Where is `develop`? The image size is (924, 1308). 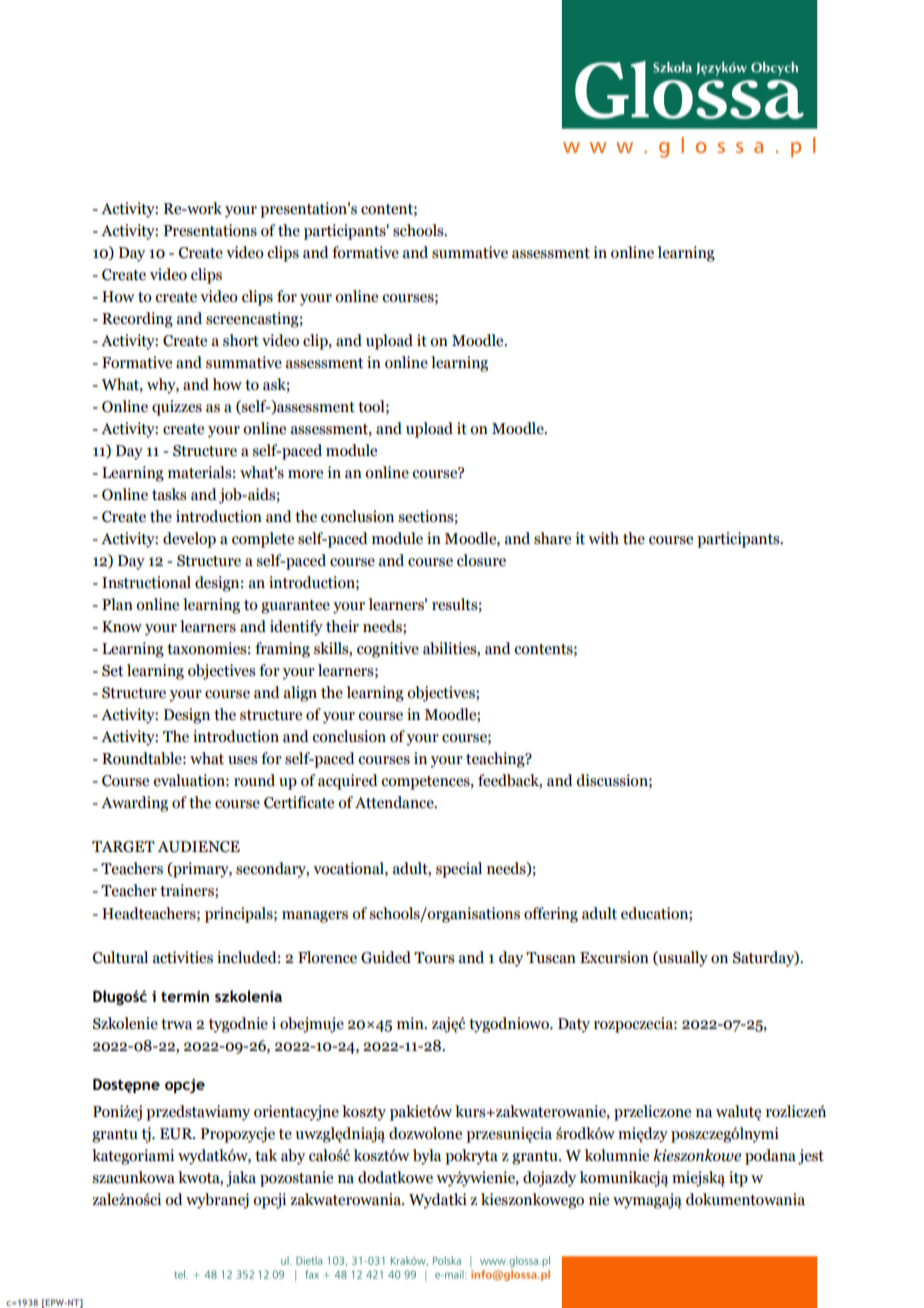 develop is located at coordinates (189, 540).
